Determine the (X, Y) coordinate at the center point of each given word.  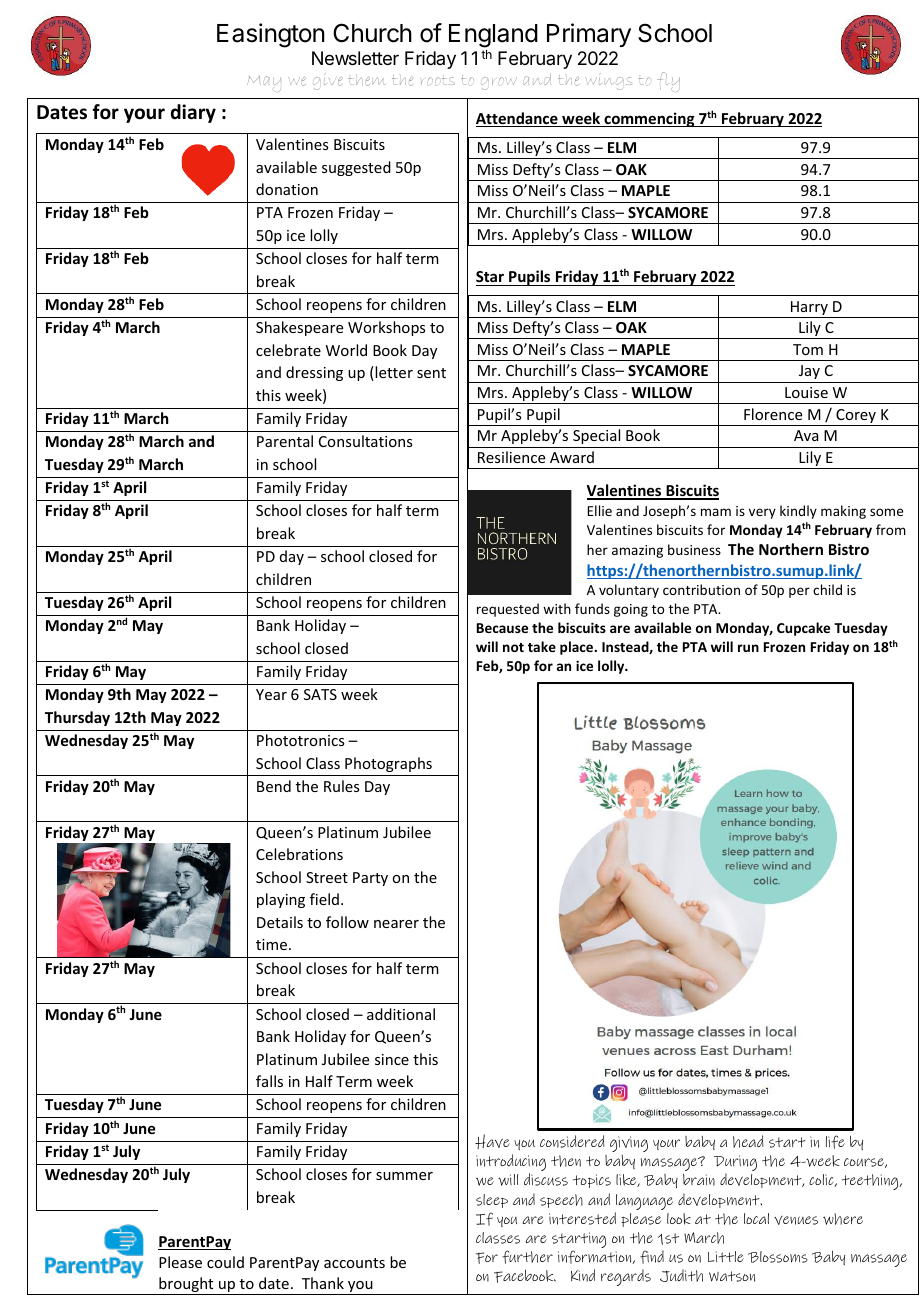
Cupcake (803, 629)
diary (193, 113)
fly (668, 82)
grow (499, 83)
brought (186, 1286)
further (527, 1257)
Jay (809, 372)
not (513, 647)
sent (431, 373)
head (748, 1141)
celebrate (288, 350)
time (273, 944)
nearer (396, 924)
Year (271, 694)
